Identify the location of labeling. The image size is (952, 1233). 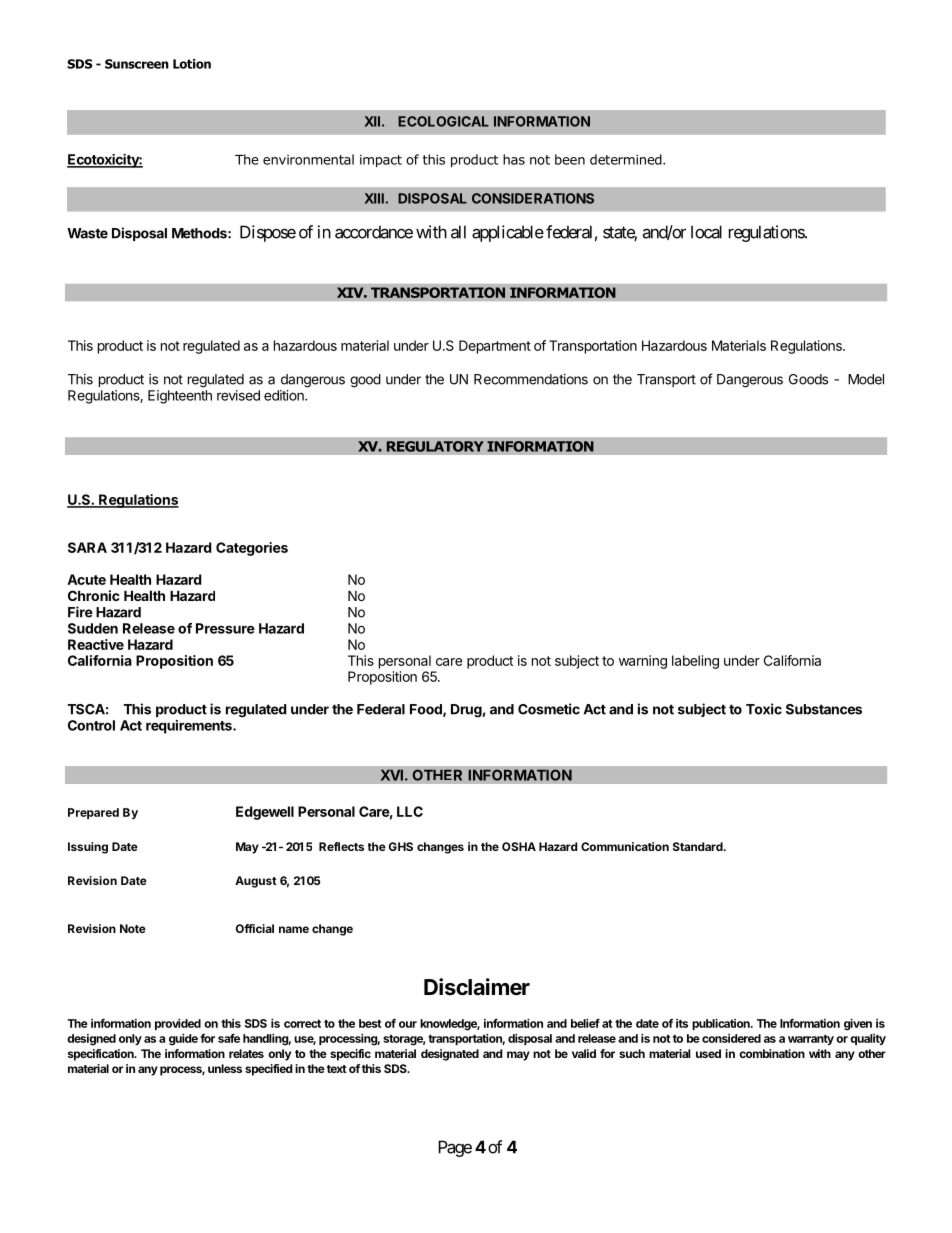
(695, 662).
